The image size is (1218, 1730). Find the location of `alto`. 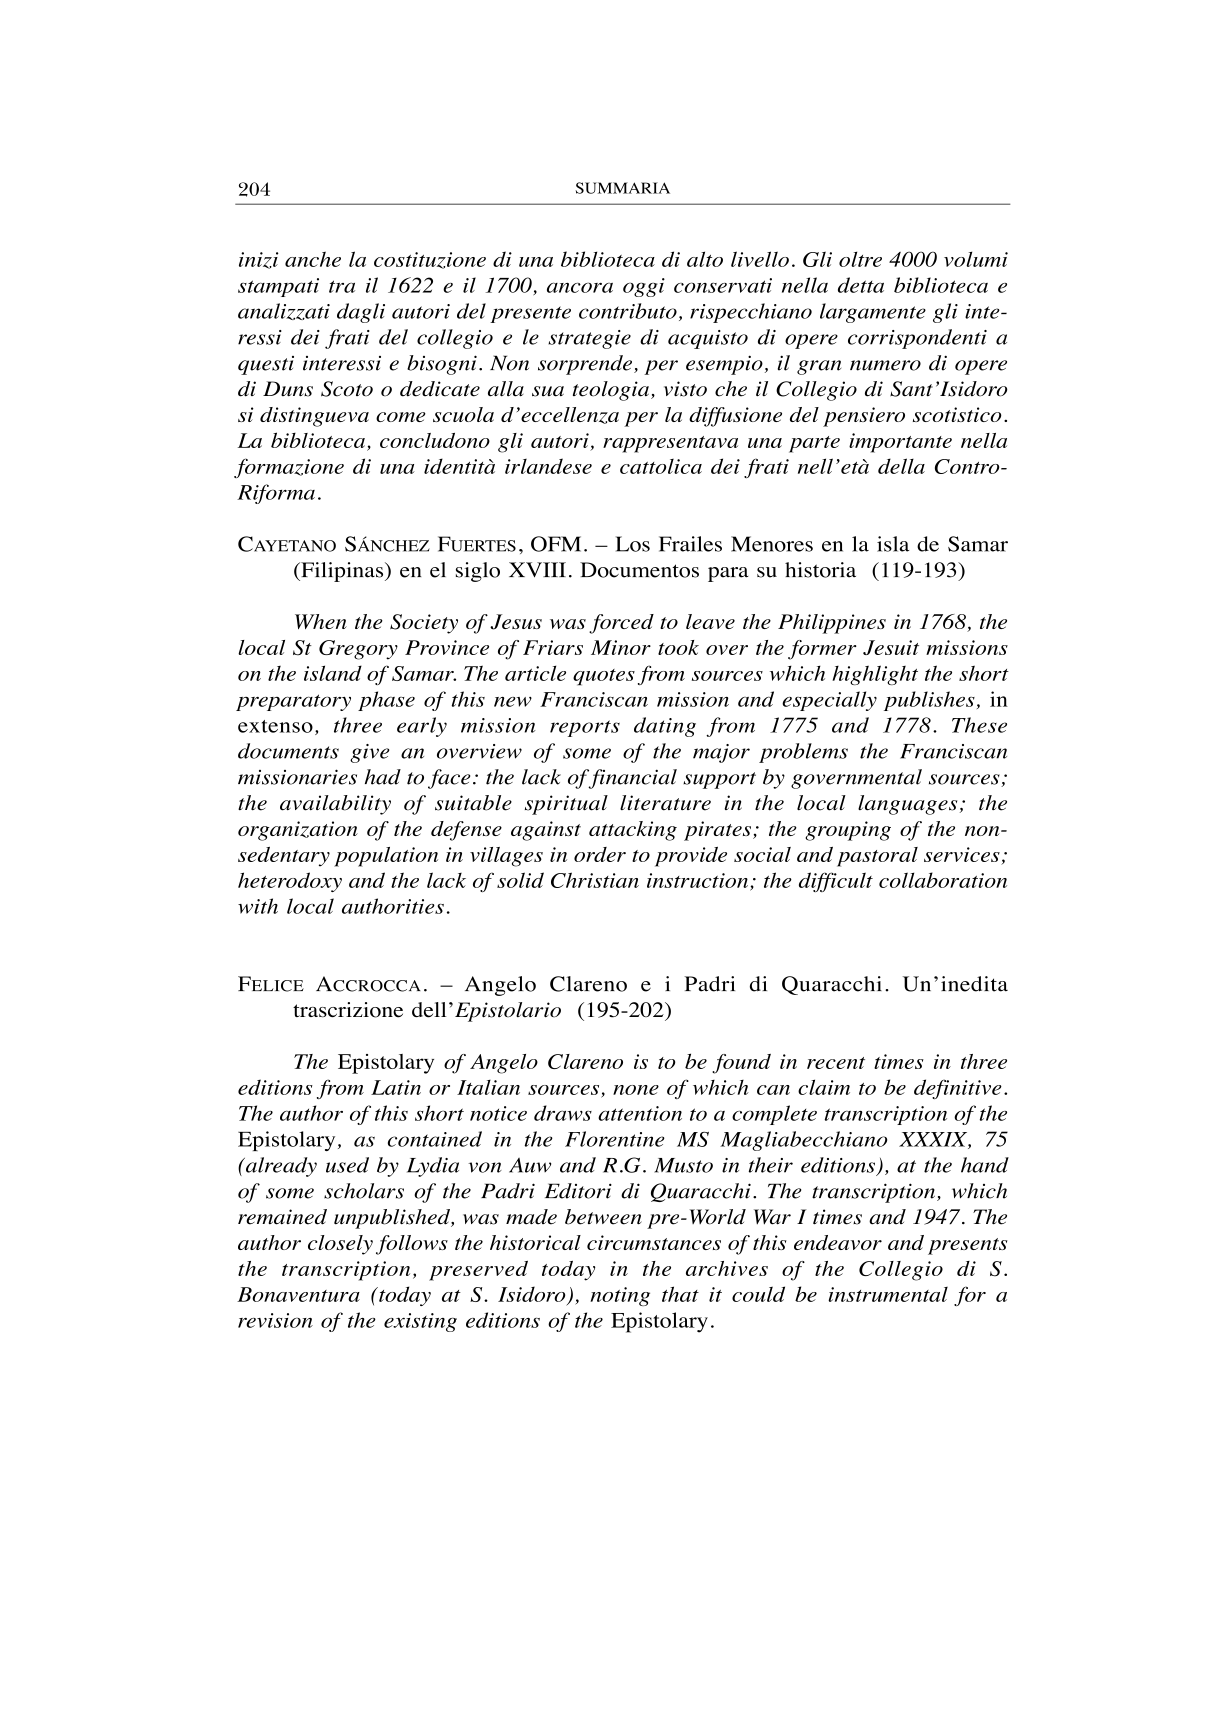

alto is located at coordinates (705, 259).
